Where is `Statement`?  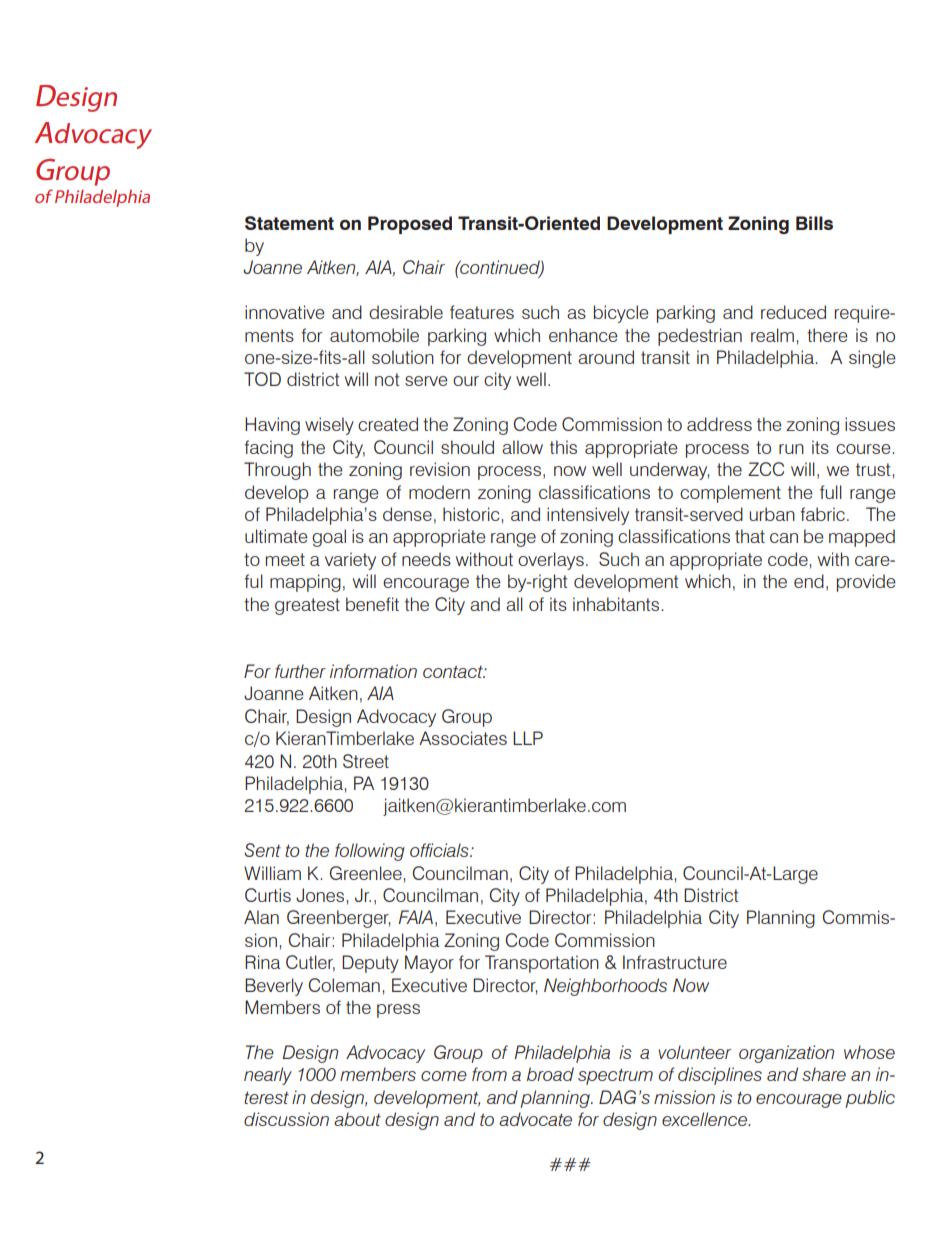 Statement is located at coordinates (289, 223).
